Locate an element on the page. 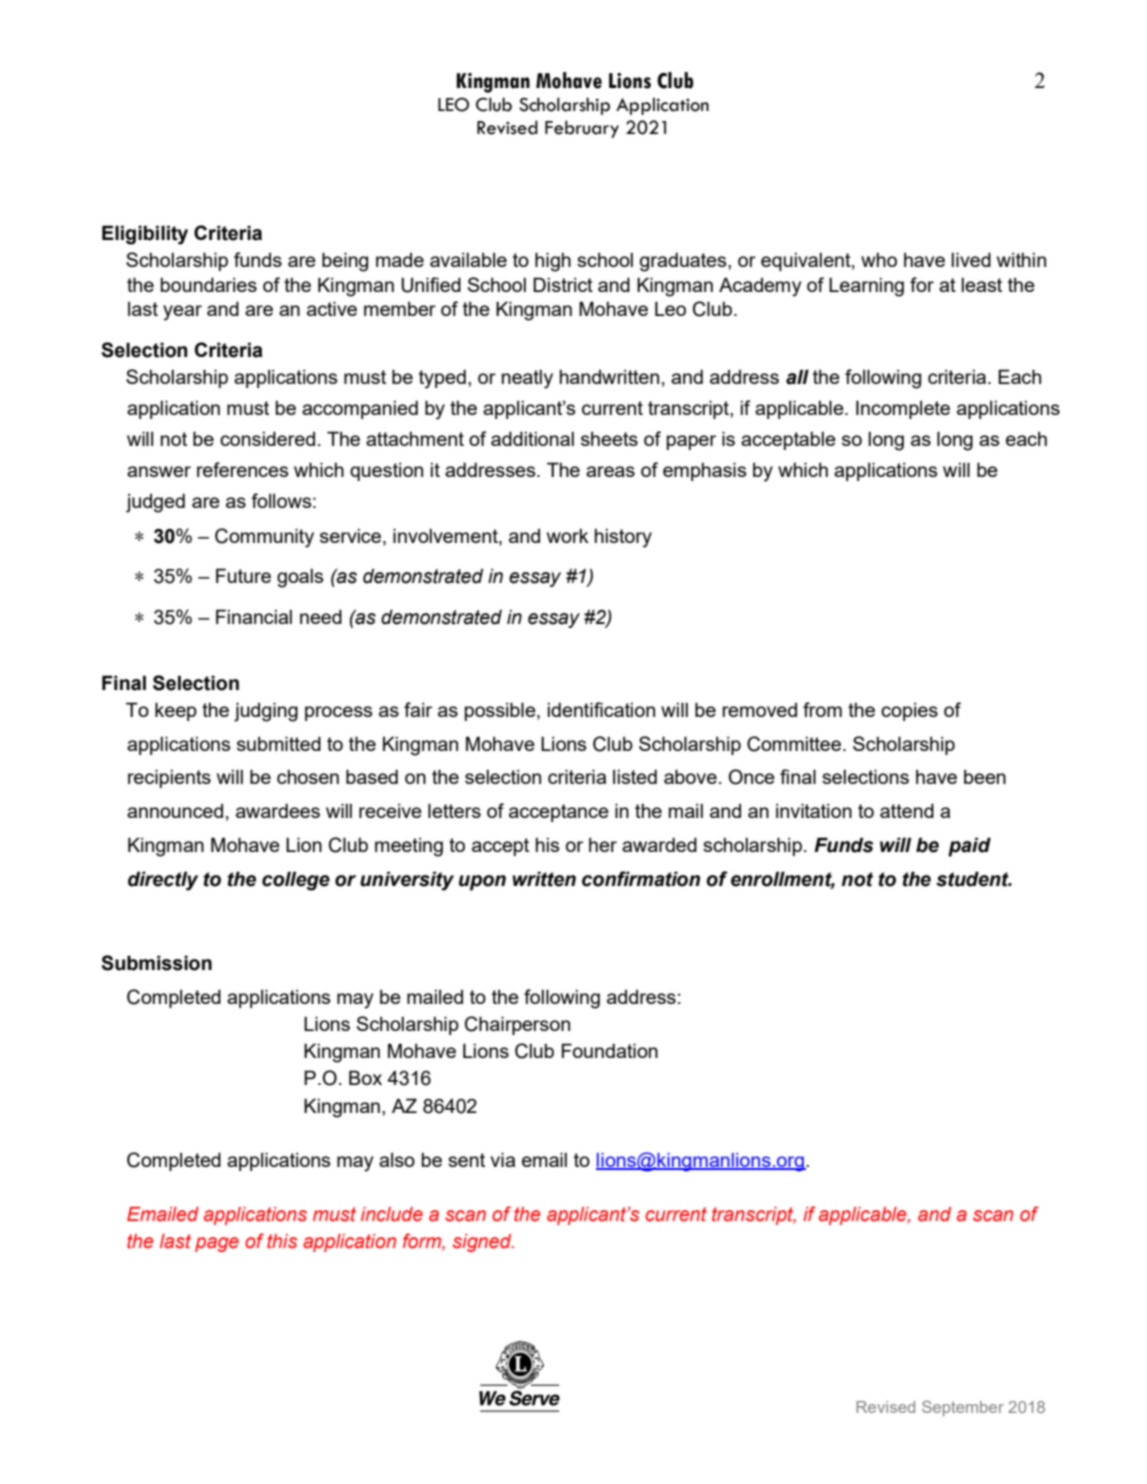 Image resolution: width=1147 pixels, height=1484 pixels. page is located at coordinates (217, 1244).
